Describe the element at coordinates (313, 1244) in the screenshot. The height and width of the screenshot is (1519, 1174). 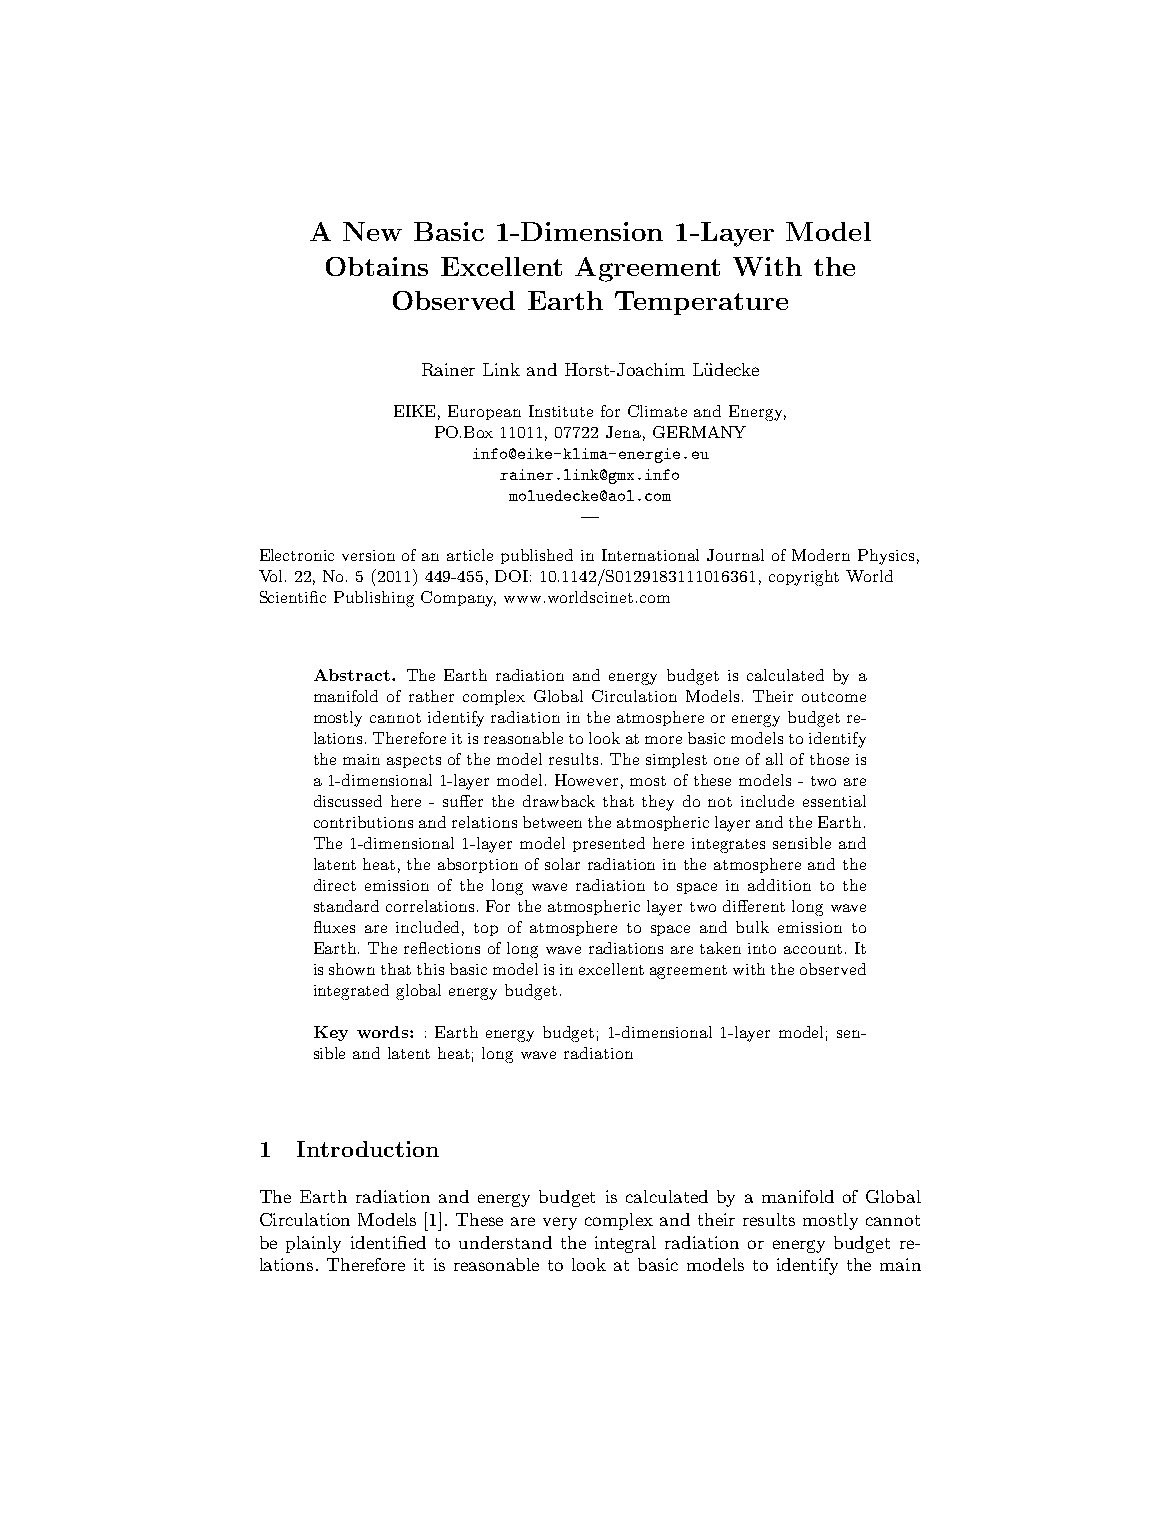
I see `plainly` at that location.
